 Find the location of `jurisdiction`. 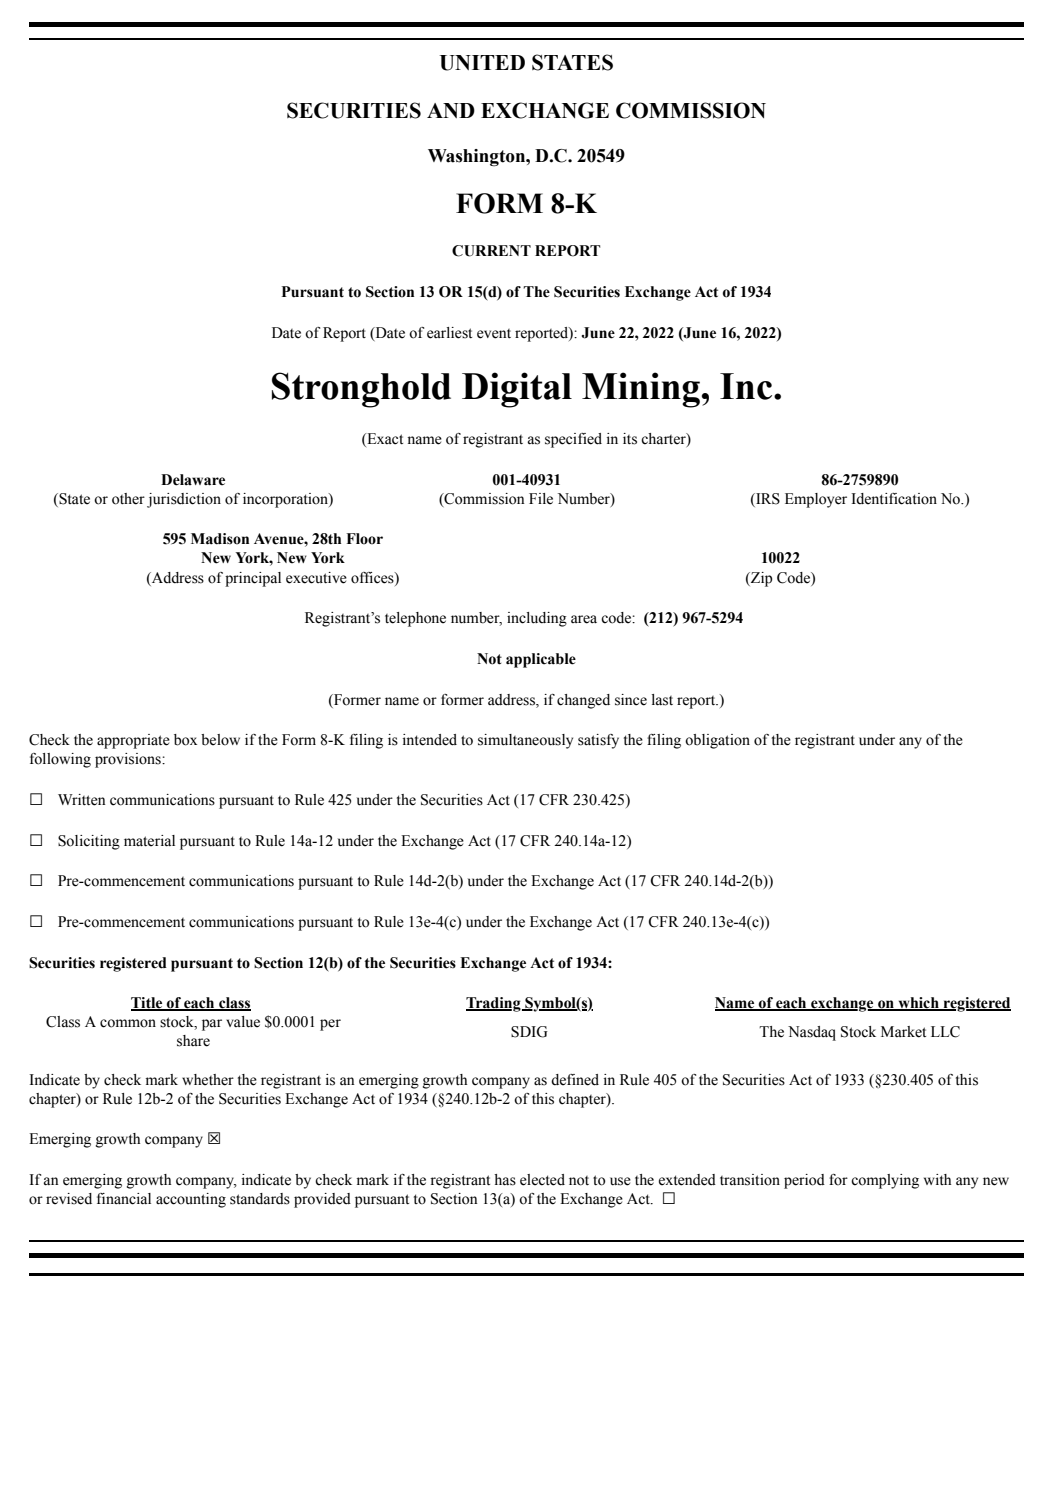

jurisdiction is located at coordinates (184, 500).
